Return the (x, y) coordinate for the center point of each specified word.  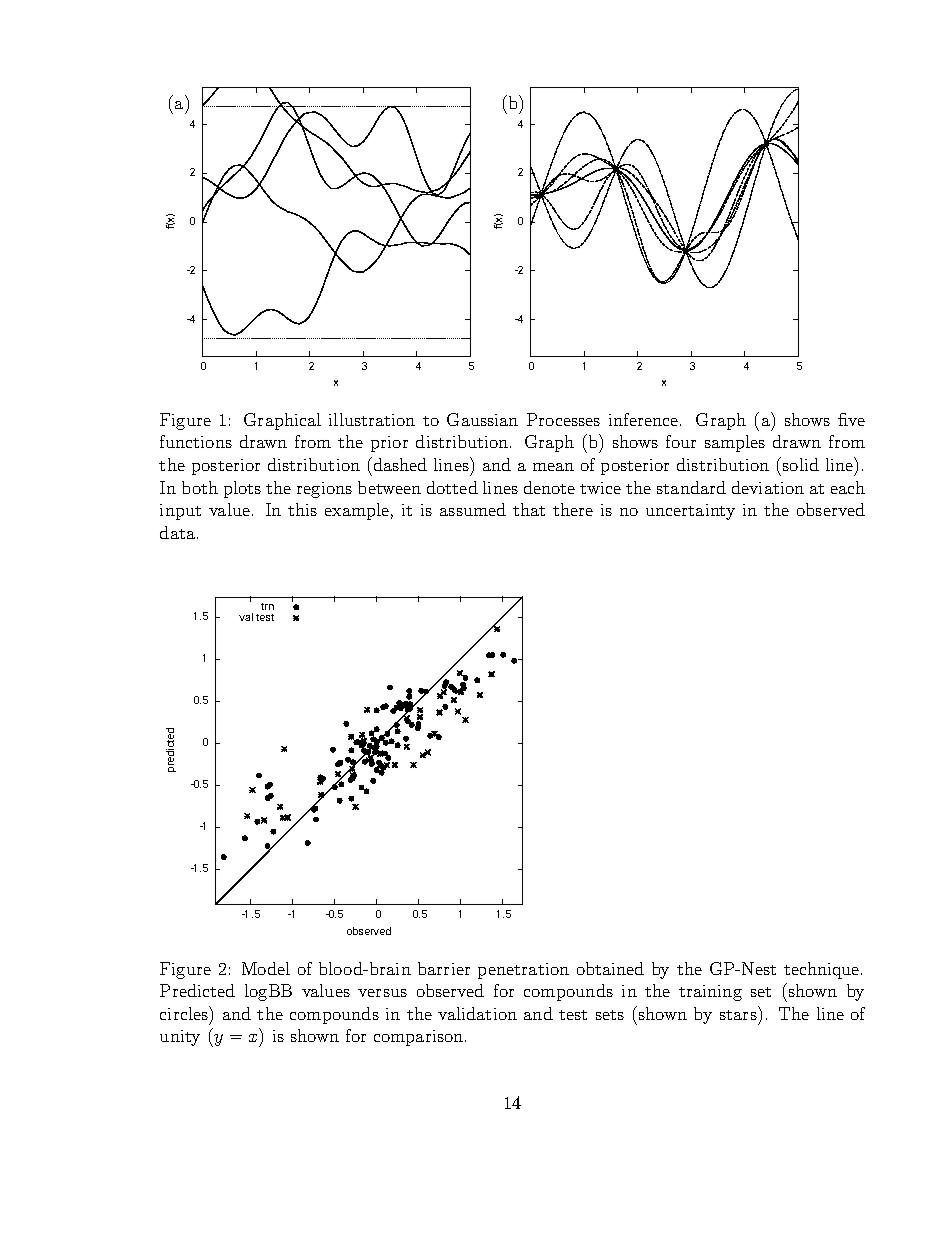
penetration (523, 971)
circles (185, 1013)
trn (267, 606)
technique (823, 970)
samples (735, 443)
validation (477, 1013)
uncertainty (690, 512)
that (529, 509)
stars (739, 1013)
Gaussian (482, 419)
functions (196, 441)
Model (266, 968)
